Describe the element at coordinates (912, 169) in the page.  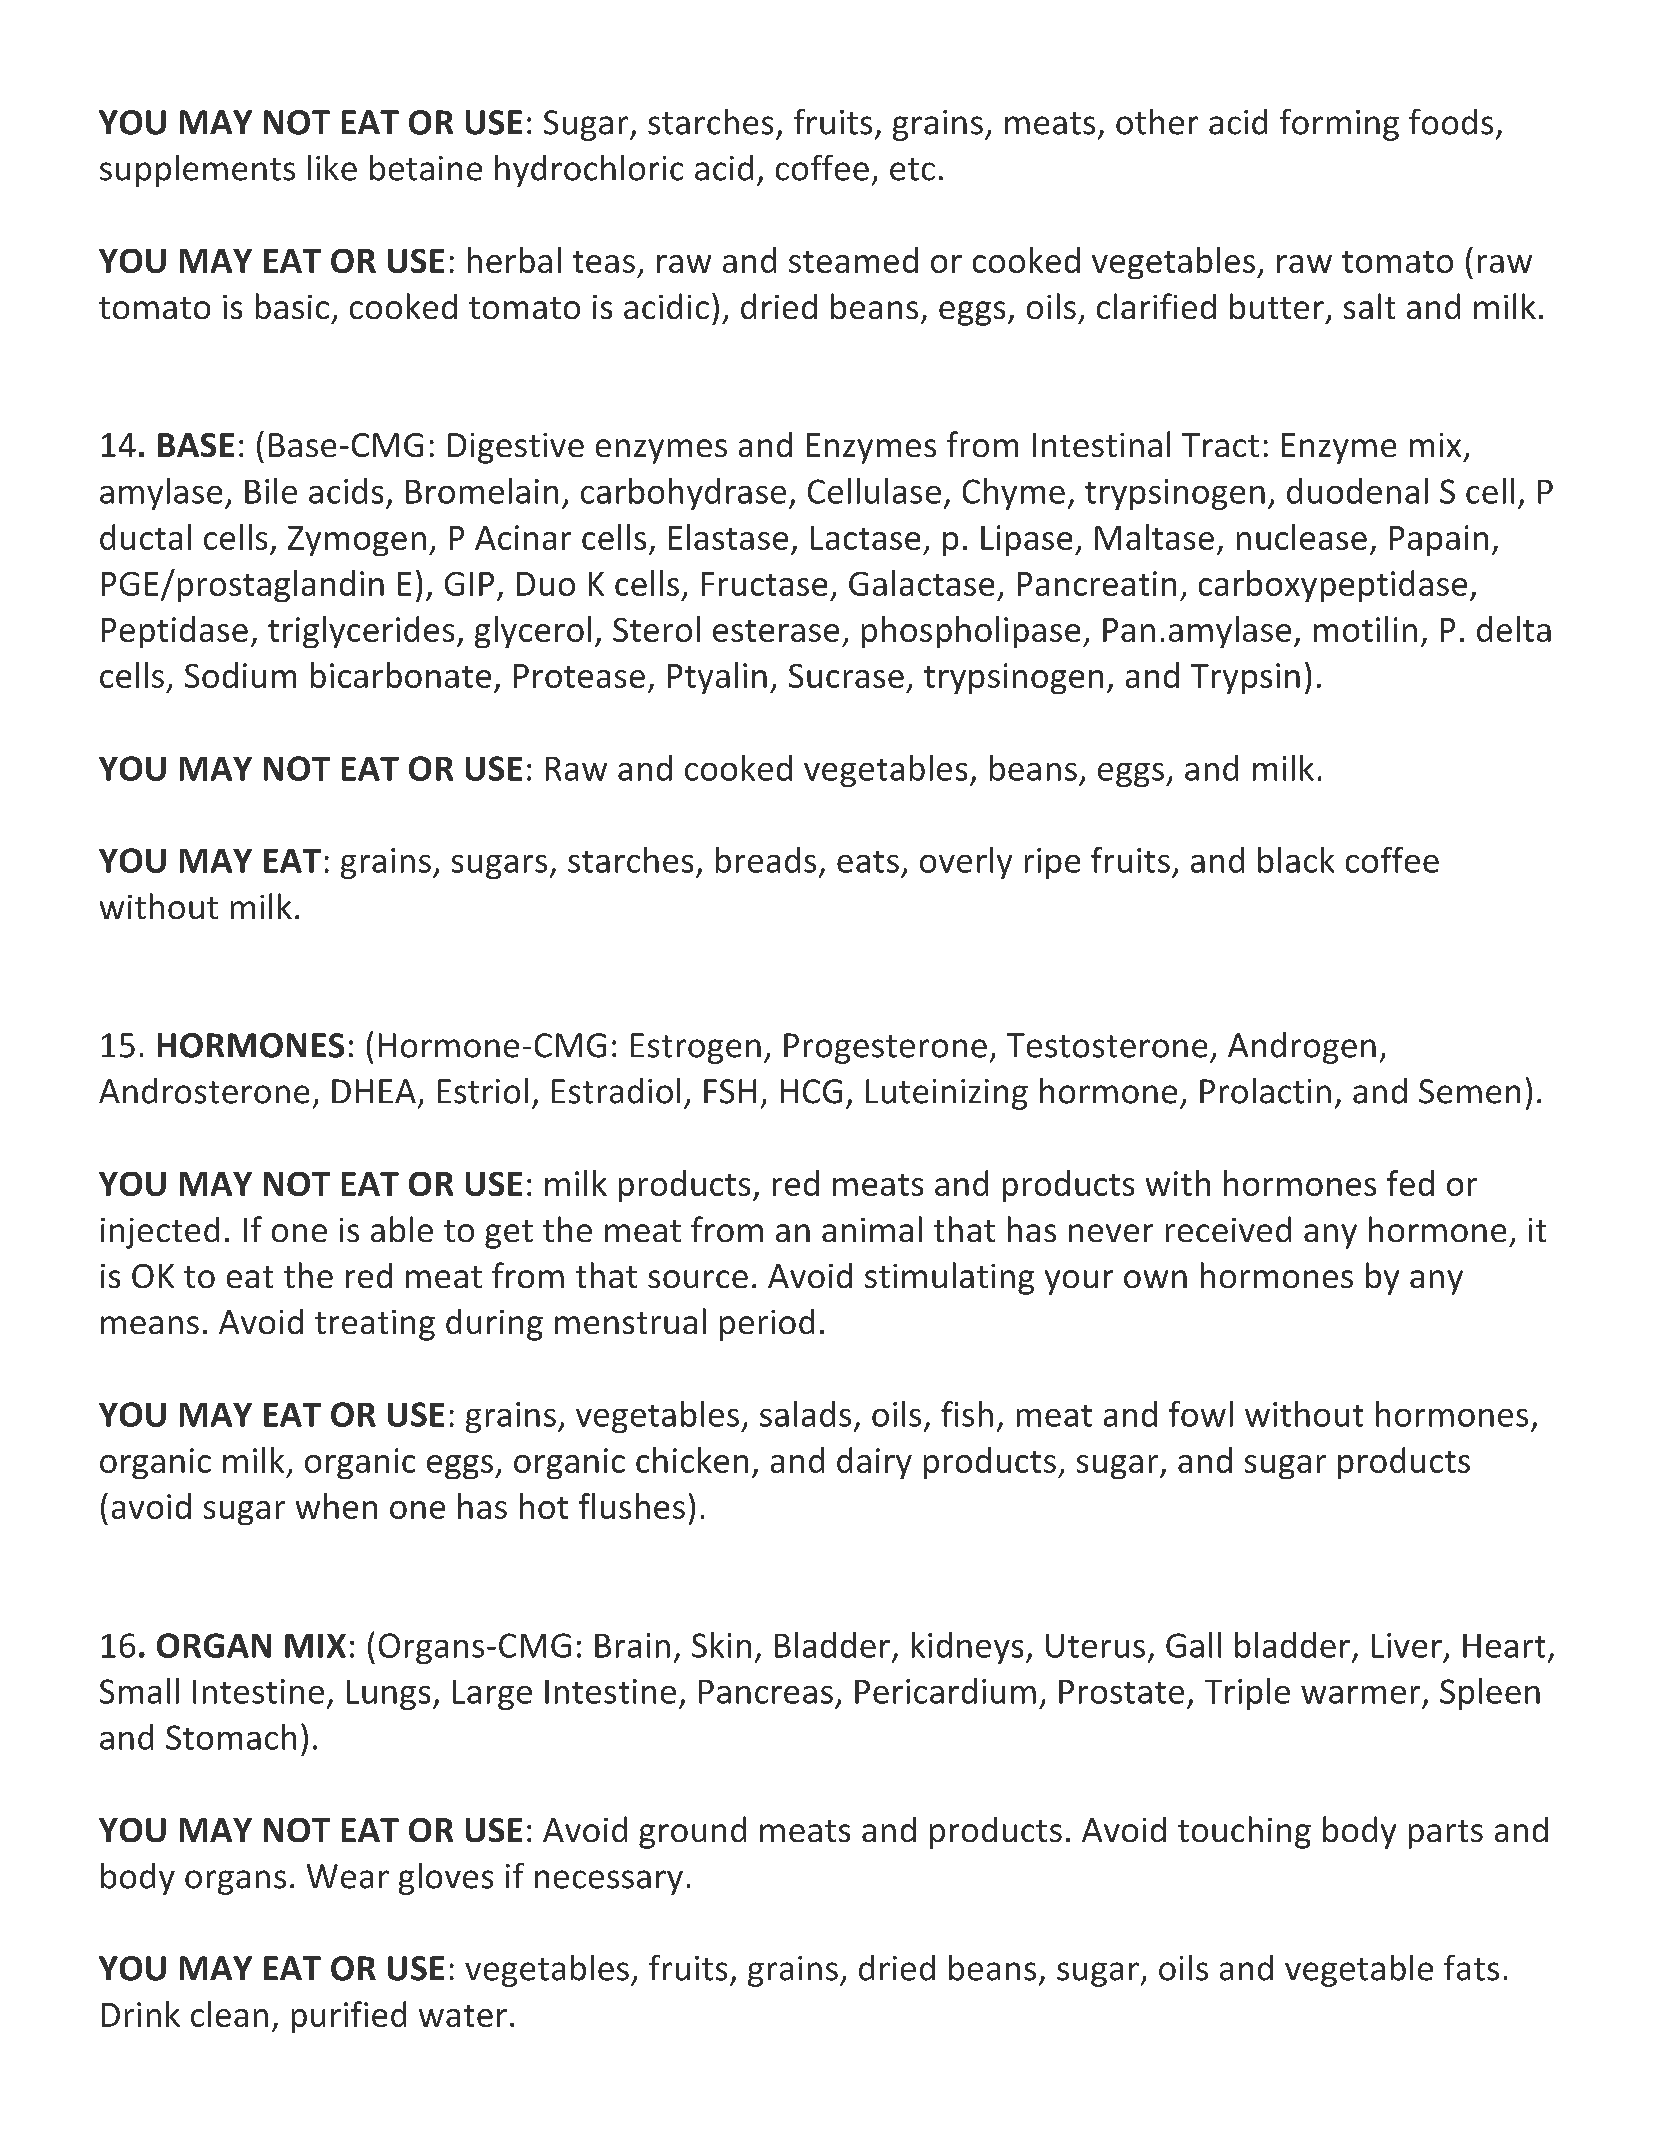
I see `etc` at that location.
